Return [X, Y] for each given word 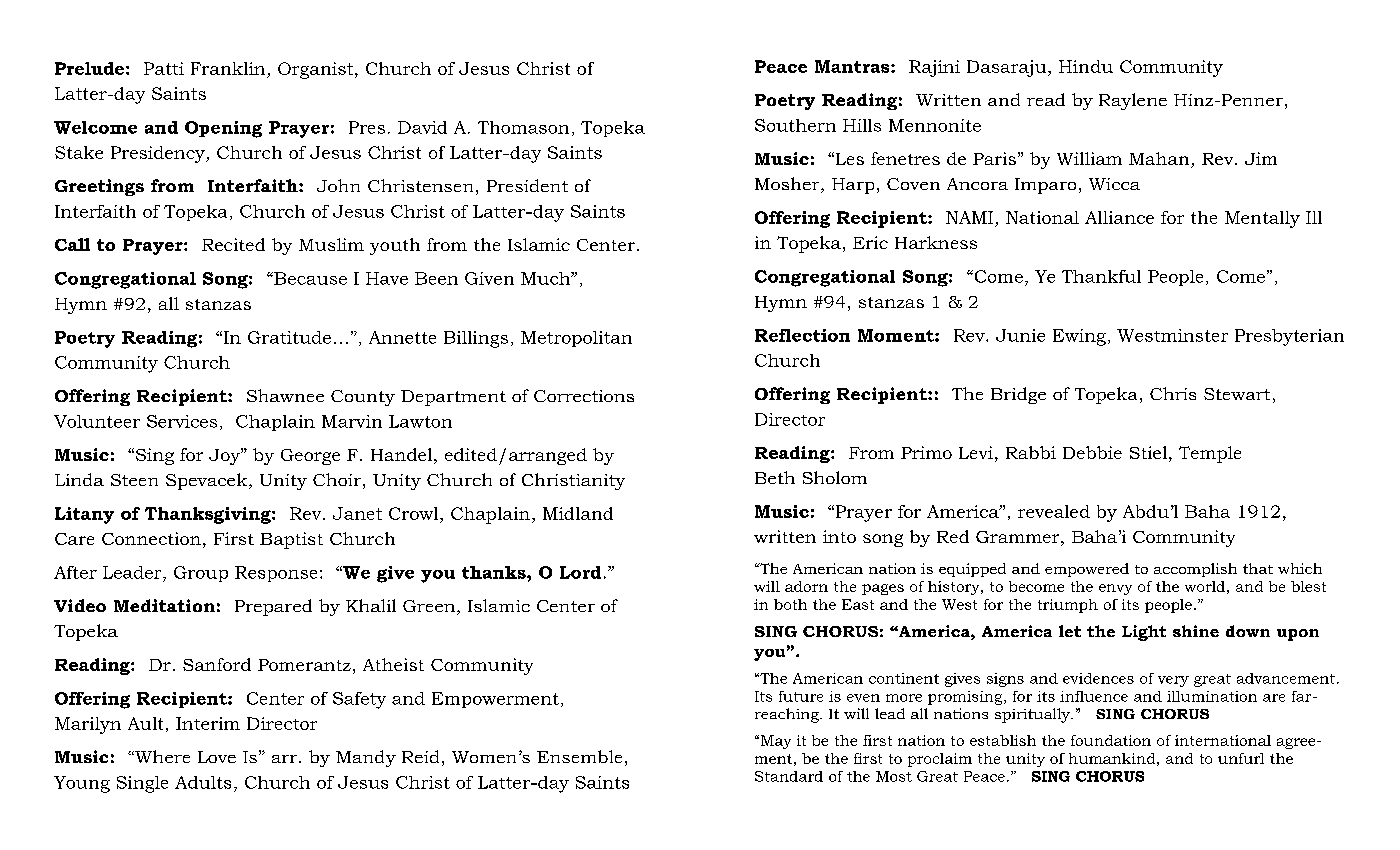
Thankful [1101, 276]
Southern [795, 125]
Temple [1210, 454]
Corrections [584, 396]
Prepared [273, 607]
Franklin [228, 68]
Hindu [1086, 66]
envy [1115, 589]
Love [217, 757]
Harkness [936, 242]
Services [182, 421]
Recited [233, 244]
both [790, 604]
